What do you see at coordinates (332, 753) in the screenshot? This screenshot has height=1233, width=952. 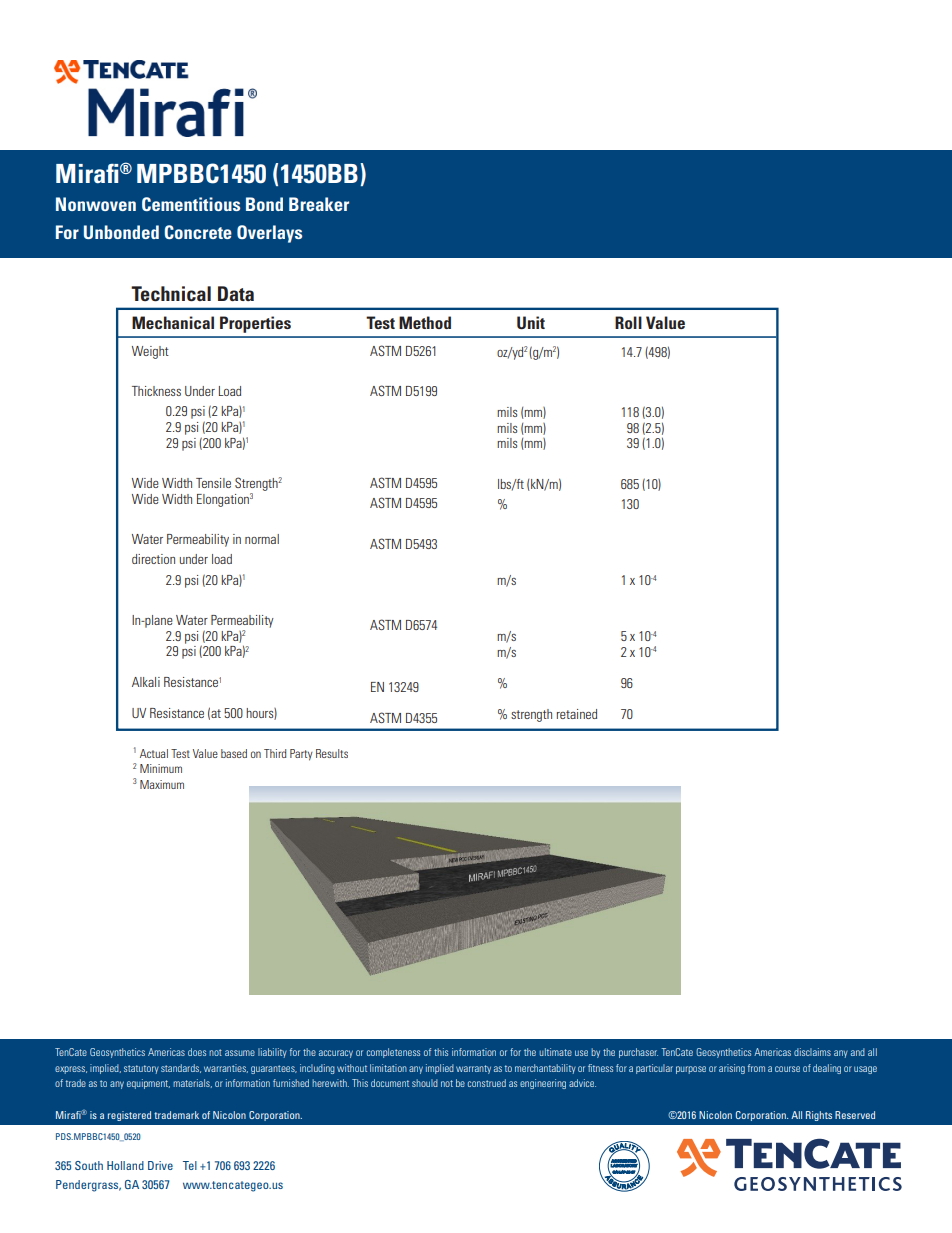 I see `Results` at bounding box center [332, 753].
